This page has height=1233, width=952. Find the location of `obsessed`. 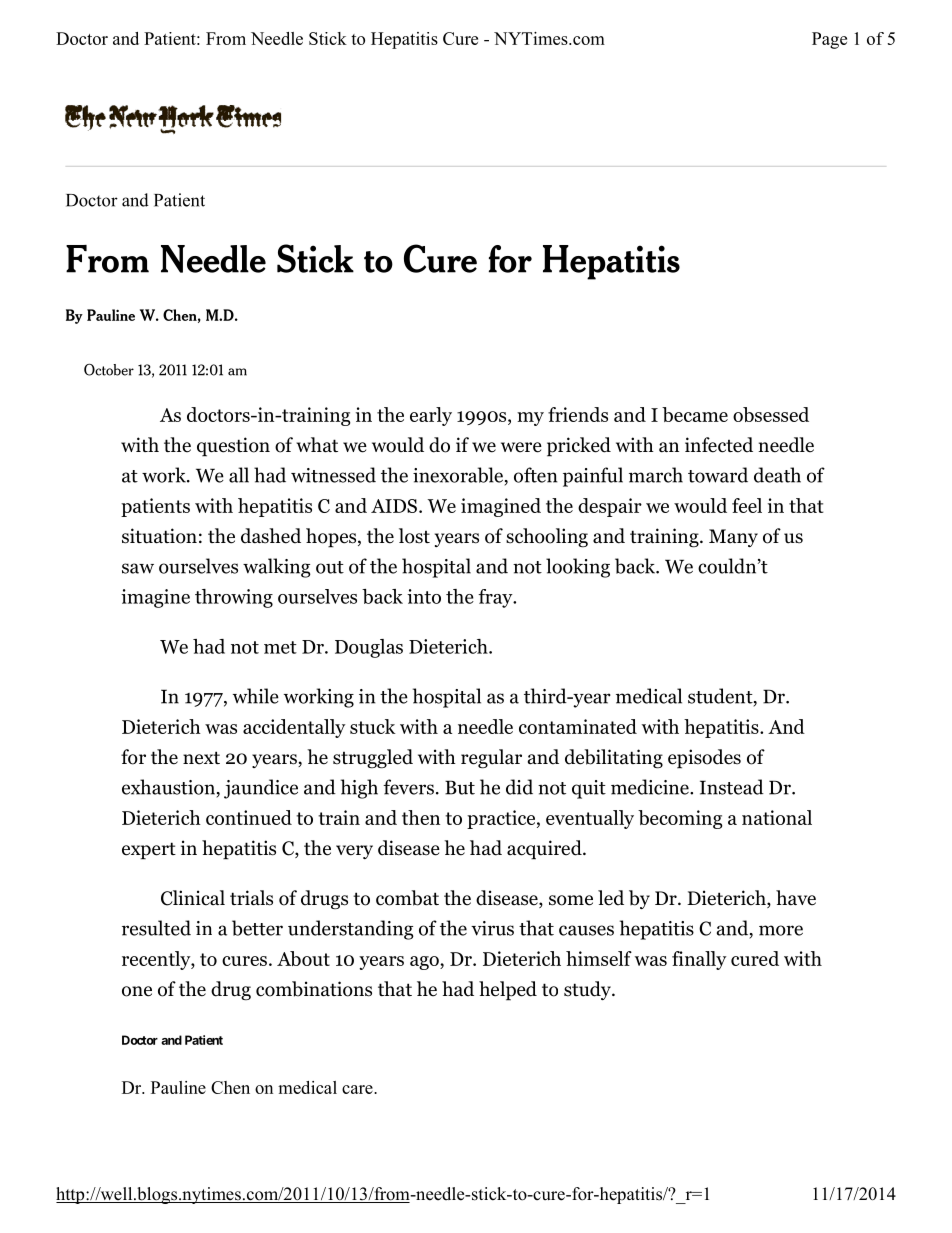

obsessed is located at coordinates (771, 414).
